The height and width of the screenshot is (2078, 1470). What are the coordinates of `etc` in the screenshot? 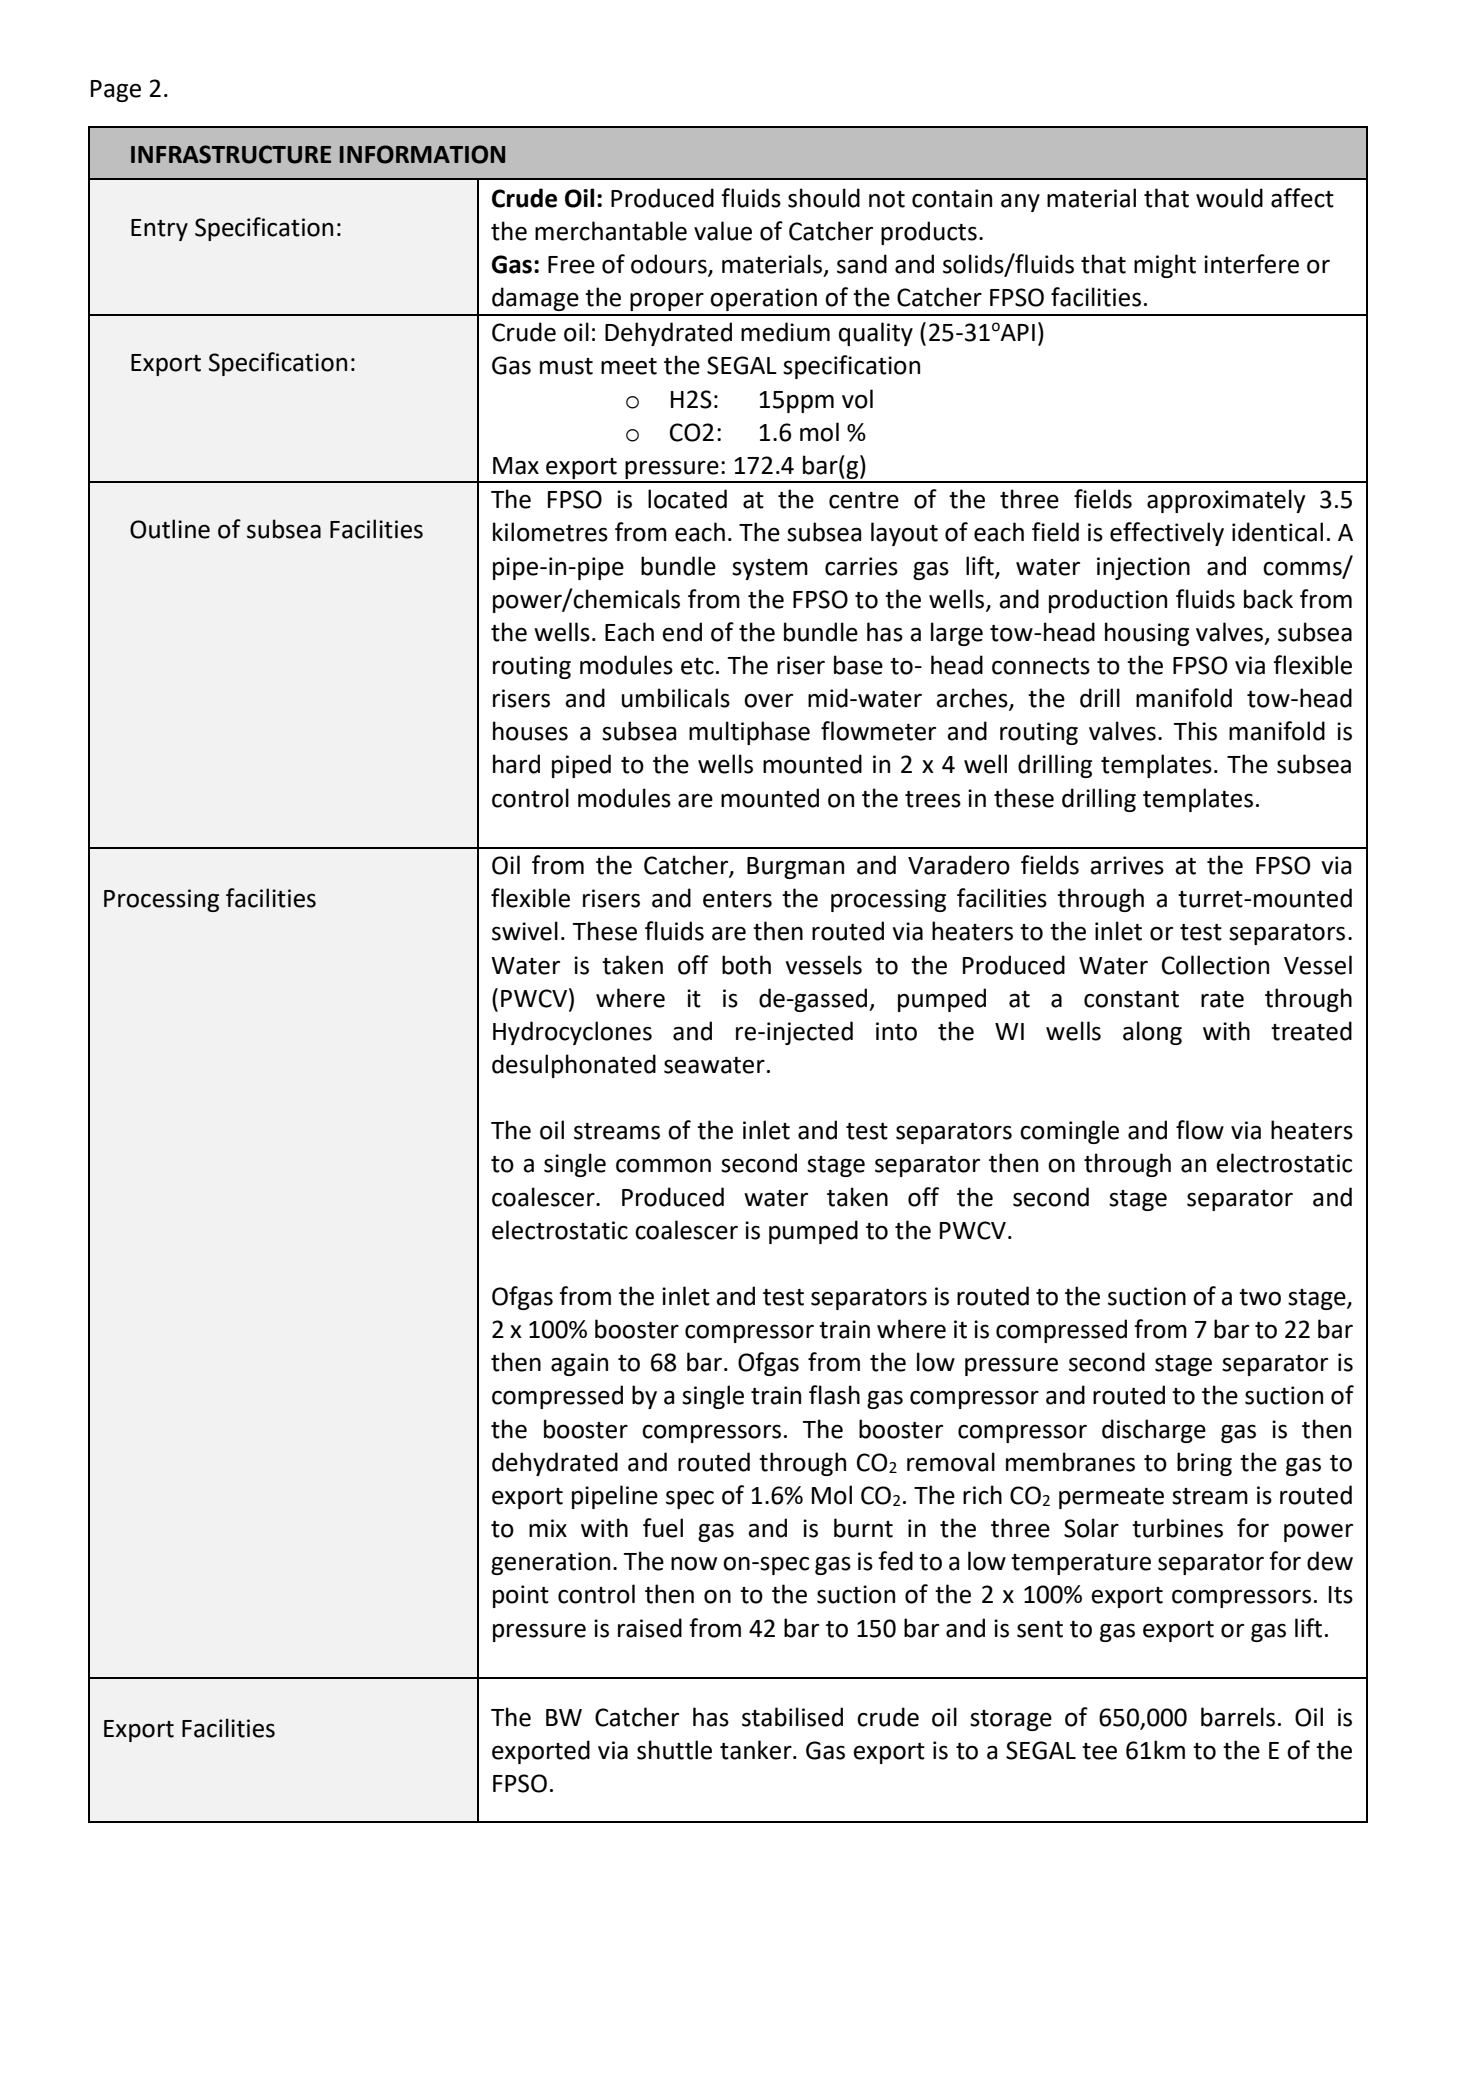 It's located at (697, 666).
